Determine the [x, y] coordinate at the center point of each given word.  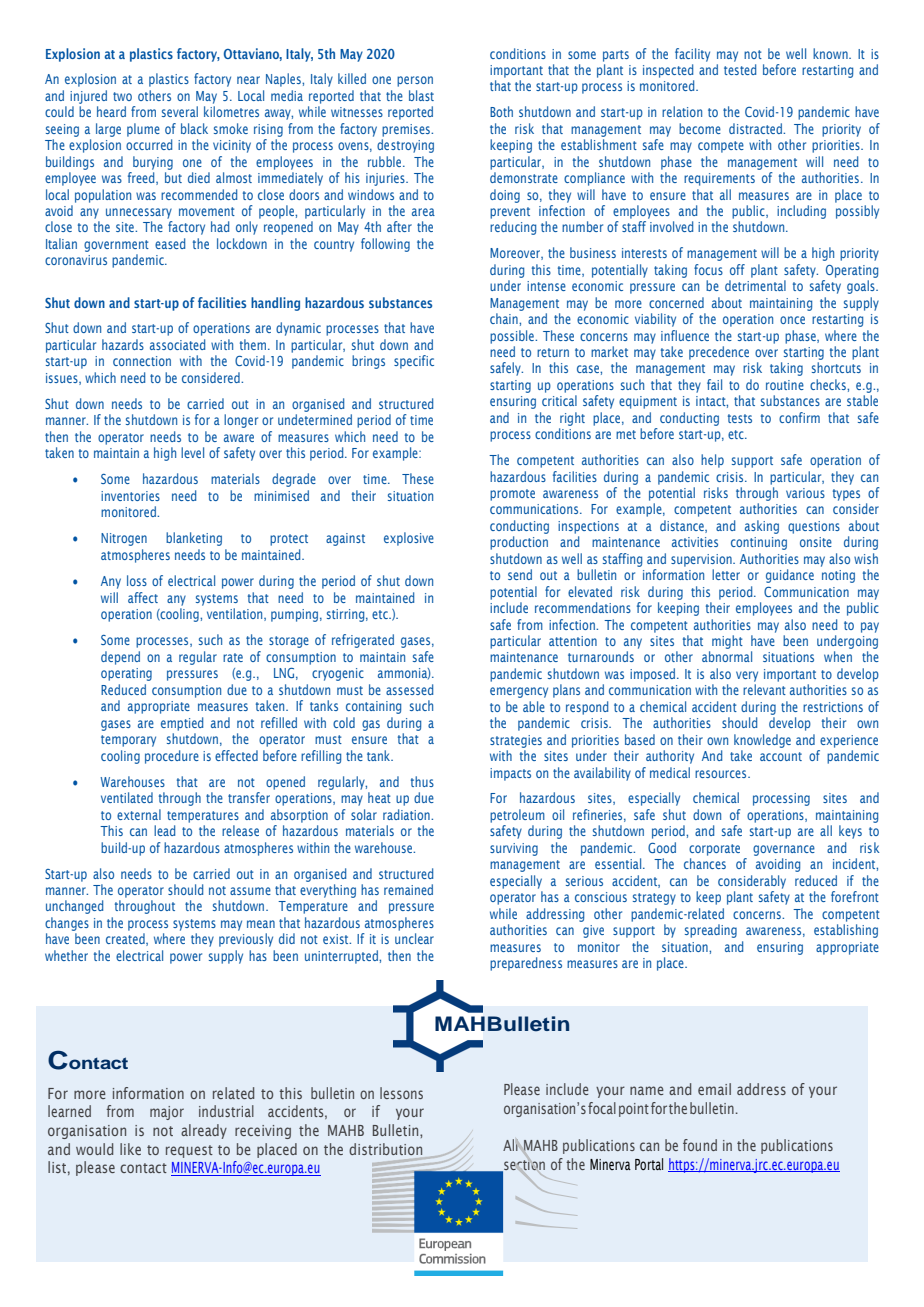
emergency [519, 692]
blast [421, 95]
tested [740, 69]
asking [762, 527]
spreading [711, 931]
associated [177, 344]
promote [512, 495]
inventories [130, 496]
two [122, 96]
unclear [414, 938]
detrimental [755, 285]
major [167, 1113]
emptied [182, 724]
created [126, 939]
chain [505, 318]
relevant [764, 689]
